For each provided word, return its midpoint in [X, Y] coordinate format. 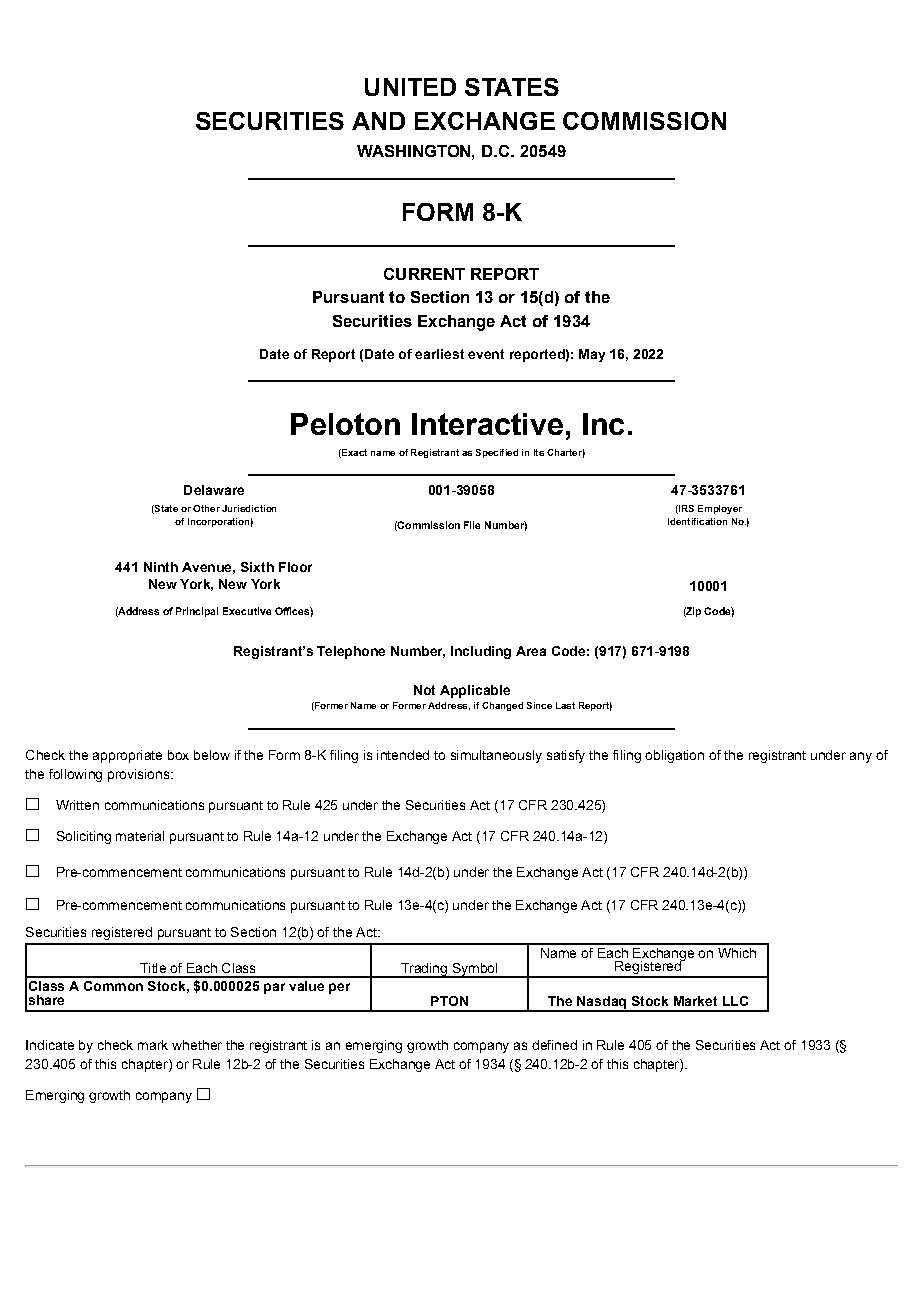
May [592, 355]
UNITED [410, 87]
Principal [197, 612]
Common [113, 986]
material [140, 836]
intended [403, 755]
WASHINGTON [415, 151]
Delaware [214, 490]
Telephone [351, 652]
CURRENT [424, 274]
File [472, 525]
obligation [674, 756]
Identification [697, 521]
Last [565, 705]
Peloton [345, 424]
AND [378, 121]
